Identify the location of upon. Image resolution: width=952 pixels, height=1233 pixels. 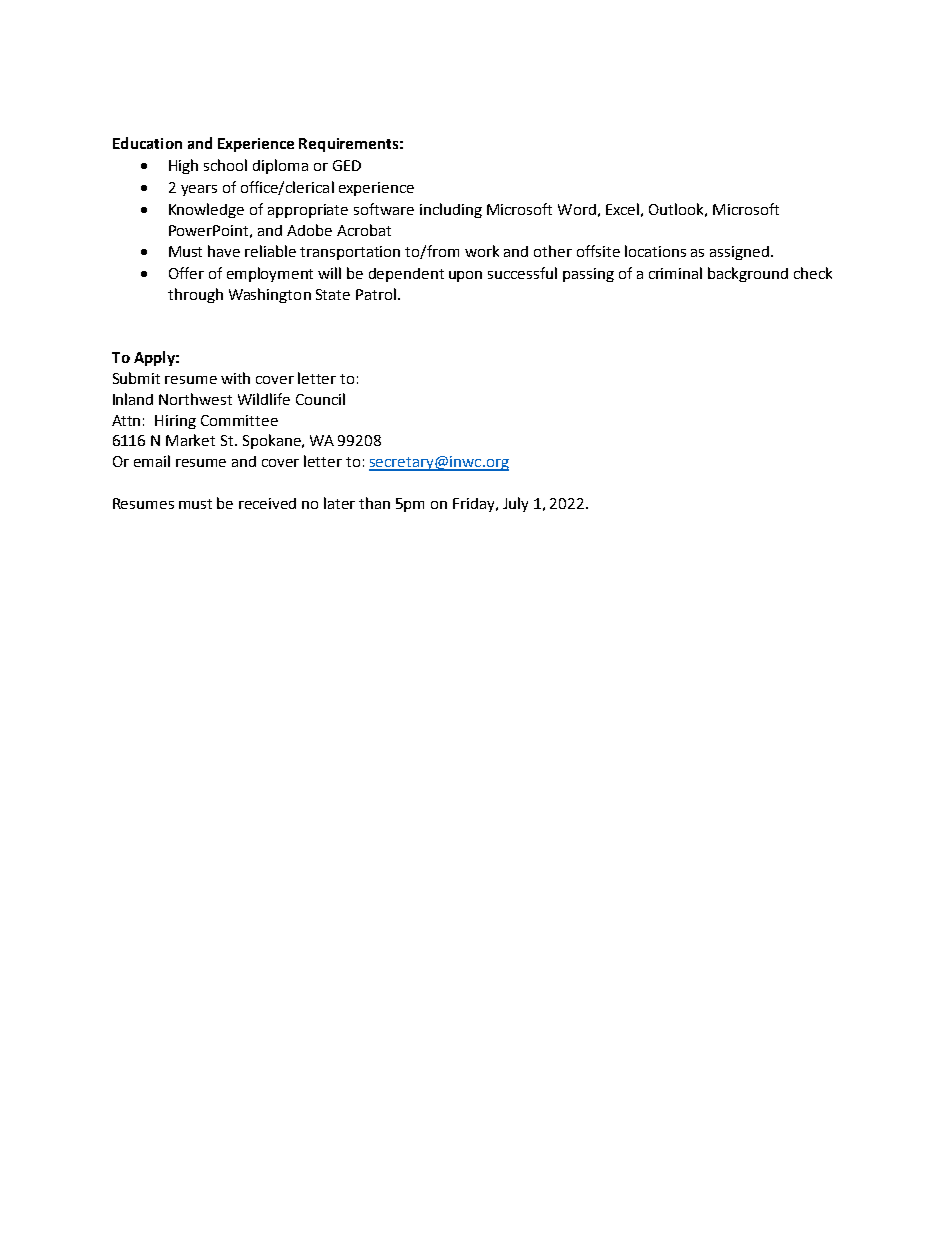
(465, 276).
